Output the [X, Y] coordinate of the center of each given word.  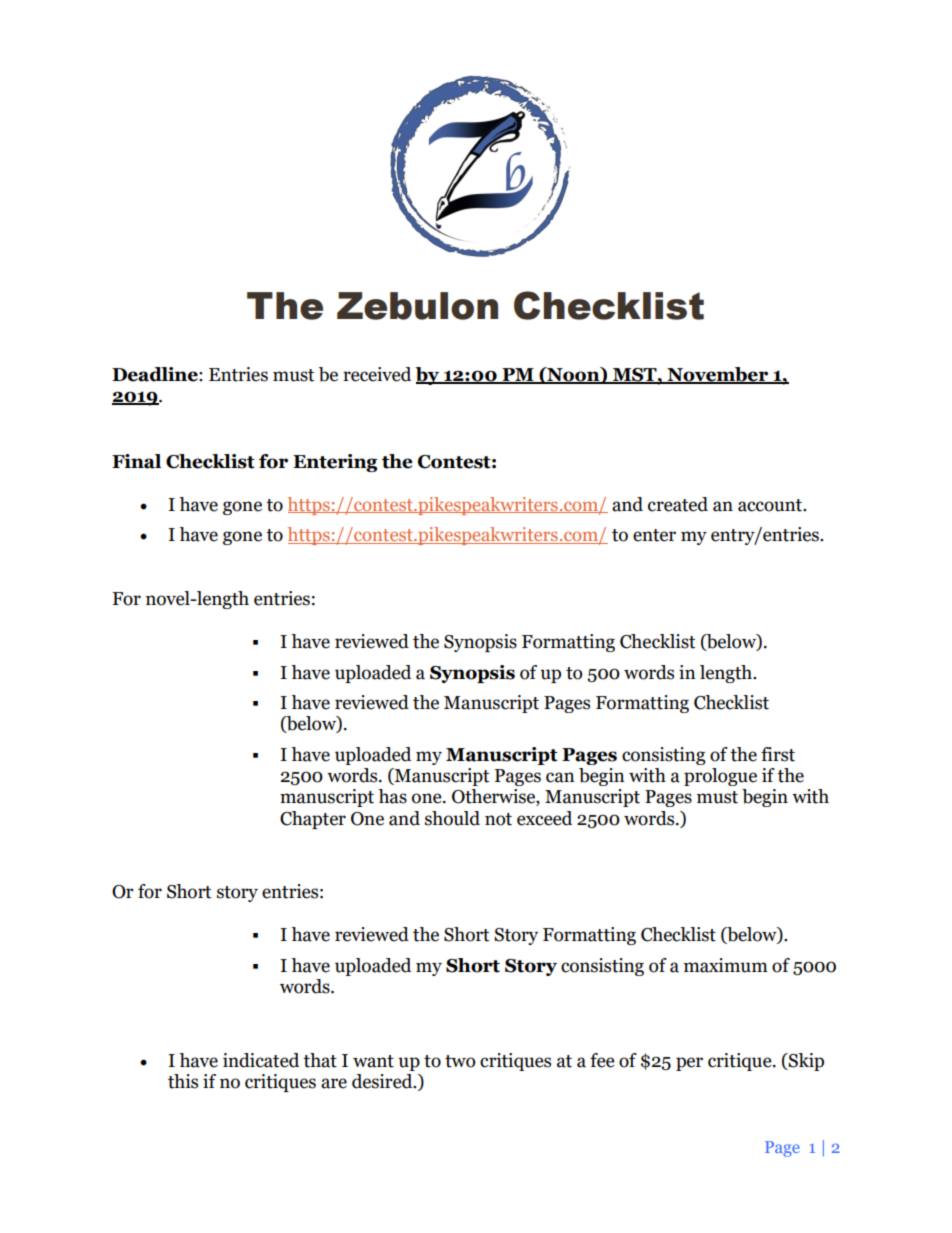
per [689, 1064]
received [377, 374]
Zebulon [417, 306]
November [717, 375]
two [460, 1061]
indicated [261, 1060]
